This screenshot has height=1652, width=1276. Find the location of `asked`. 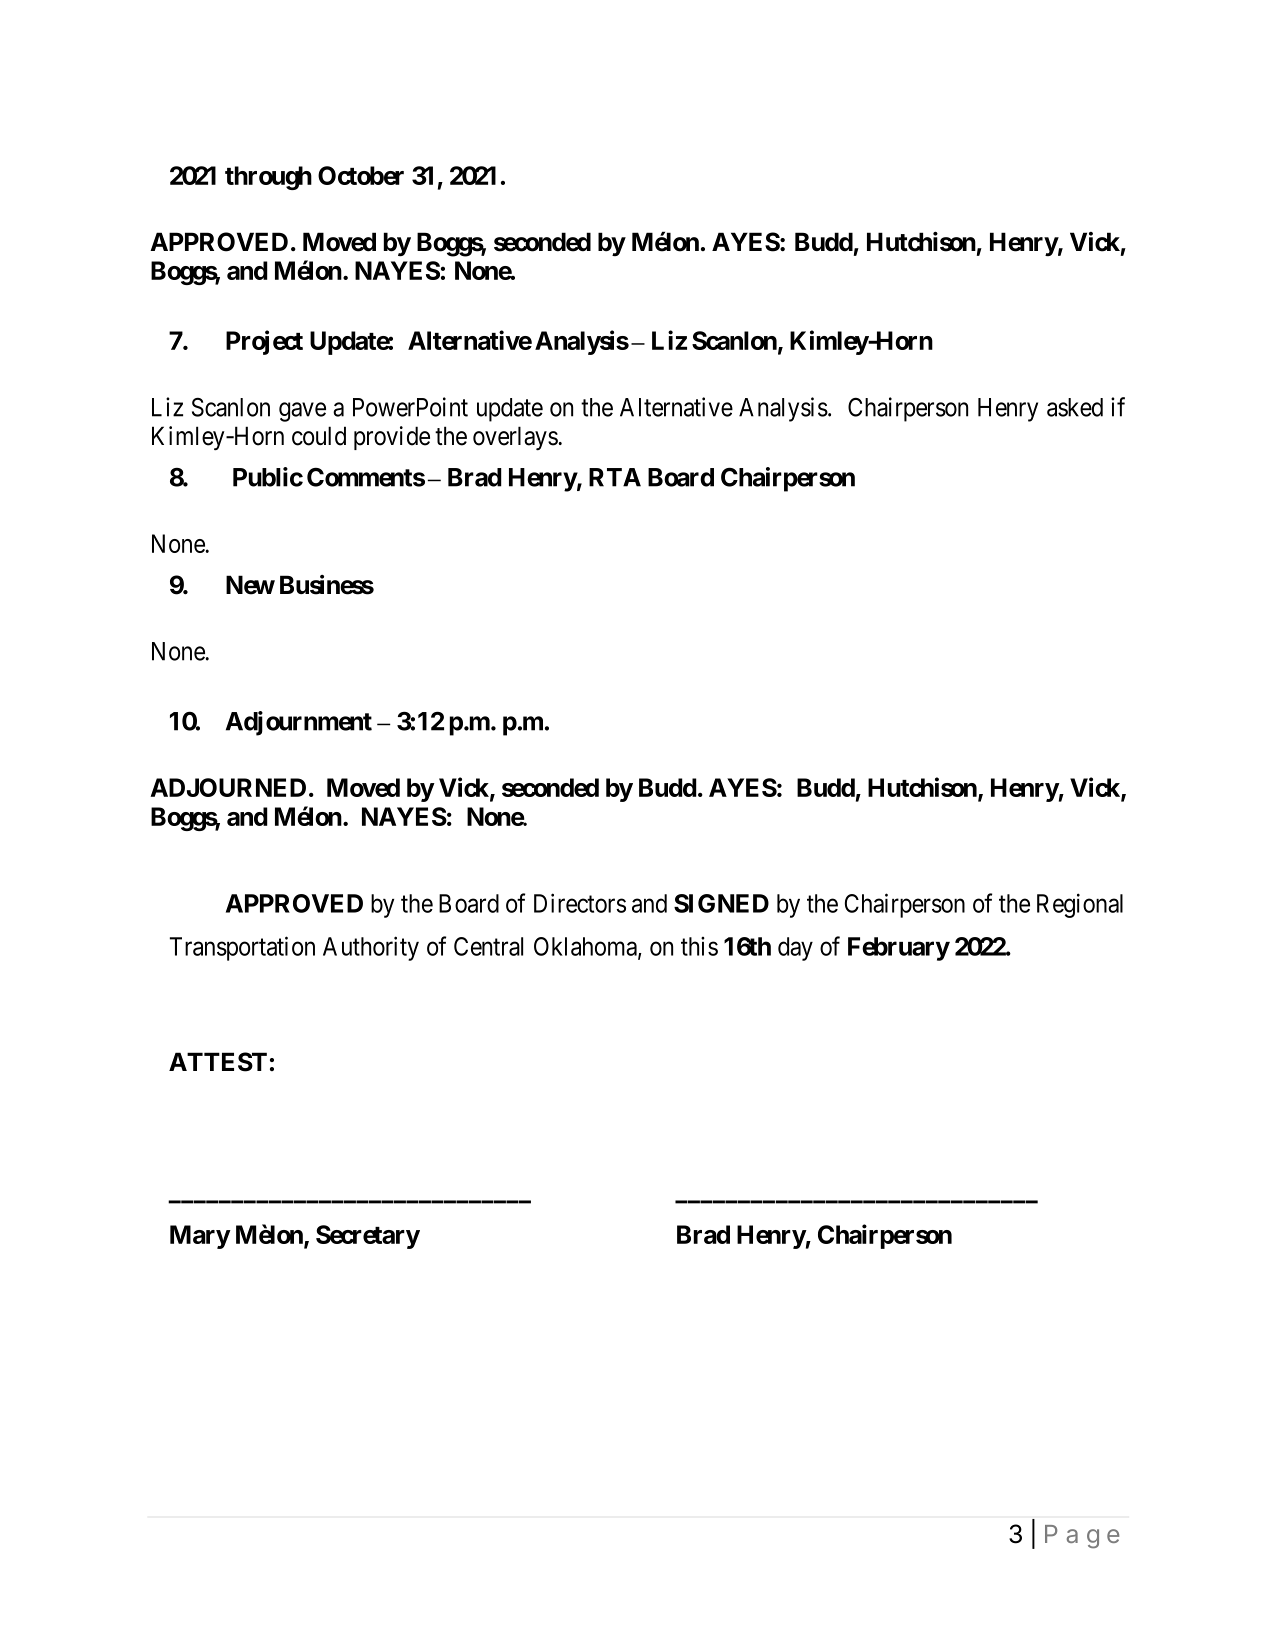

asked is located at coordinates (1075, 407).
